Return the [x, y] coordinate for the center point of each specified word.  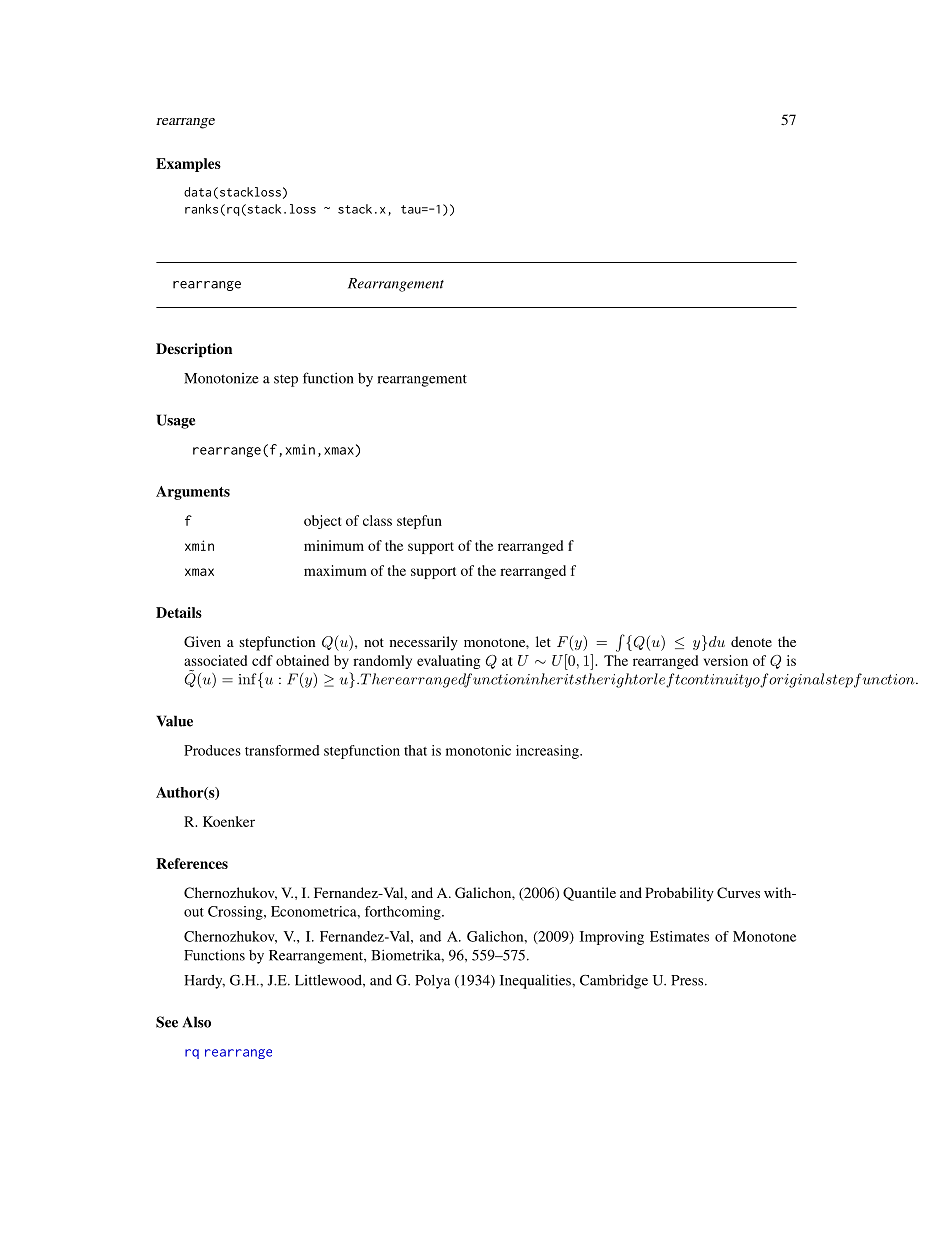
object [322, 522]
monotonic [478, 750]
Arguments [193, 493]
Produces [212, 750]
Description [194, 350]
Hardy [204, 982]
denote [751, 641]
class [377, 520]
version [726, 660]
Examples [188, 165]
